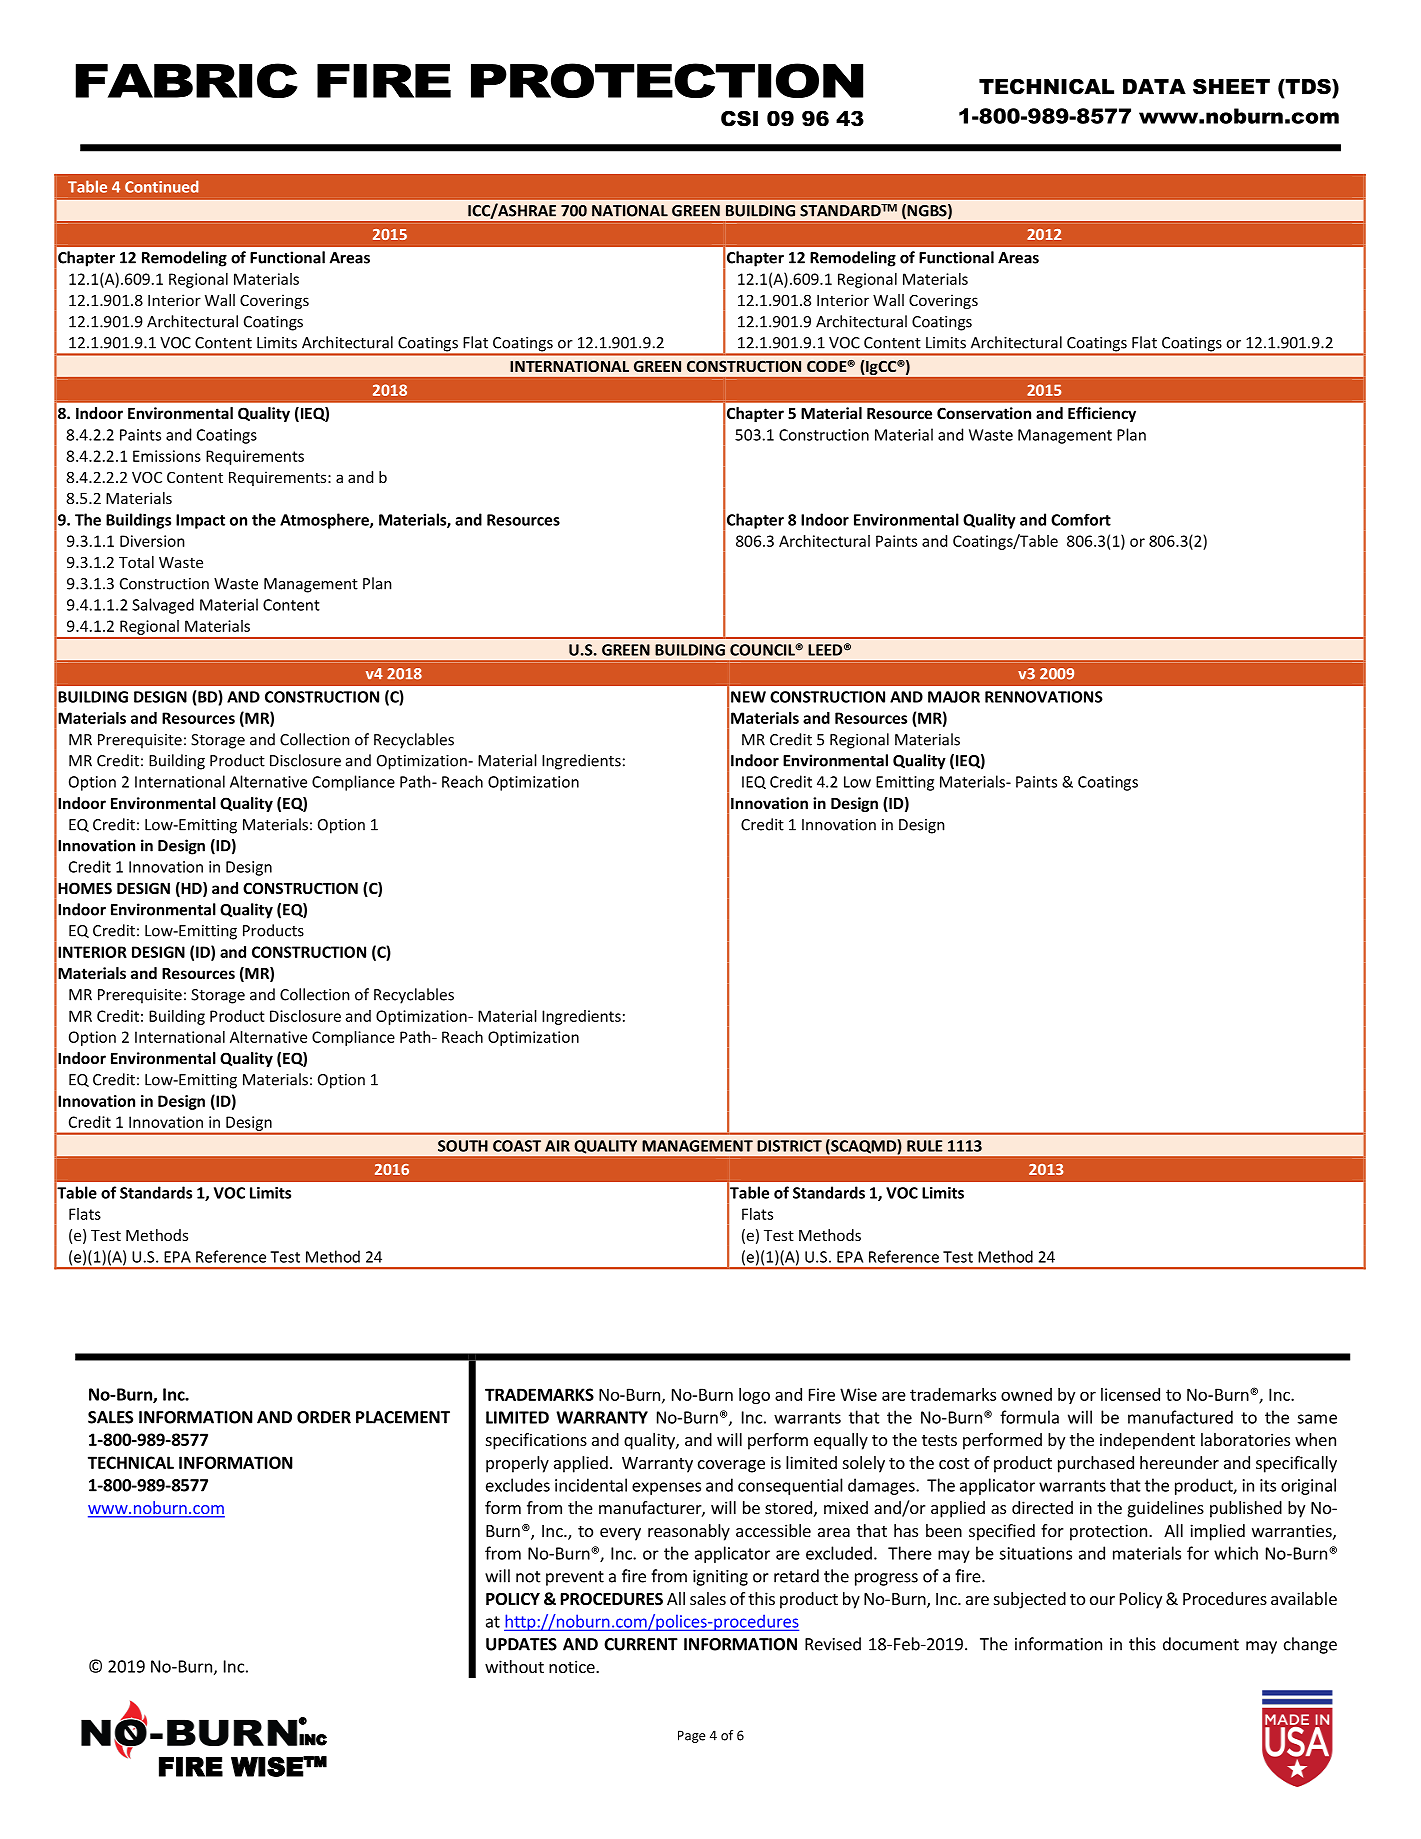 The width and height of the image is (1421, 1839). I want to click on licensed, so click(1130, 1394).
